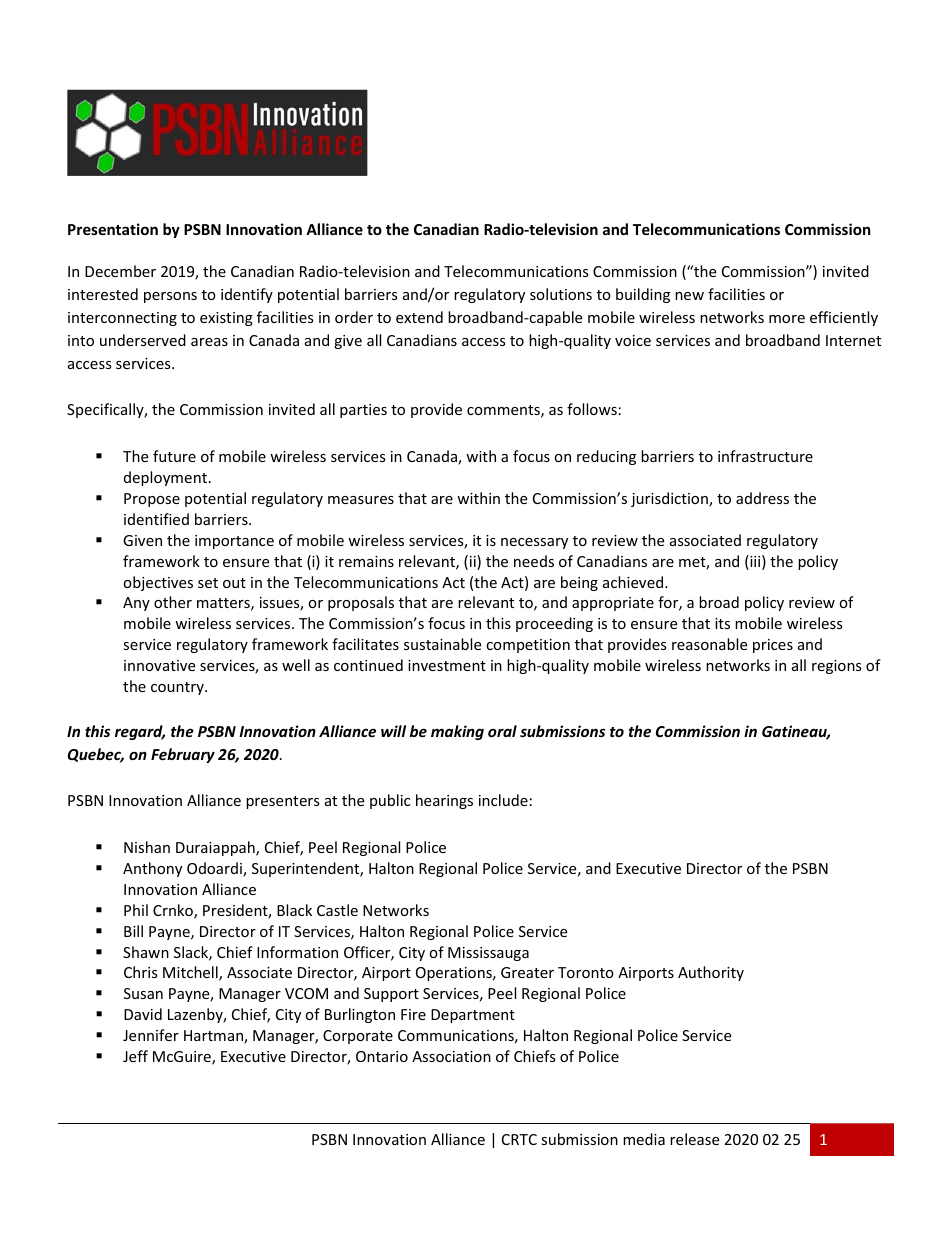  What do you see at coordinates (152, 869) in the page?
I see `Anthony` at bounding box center [152, 869].
